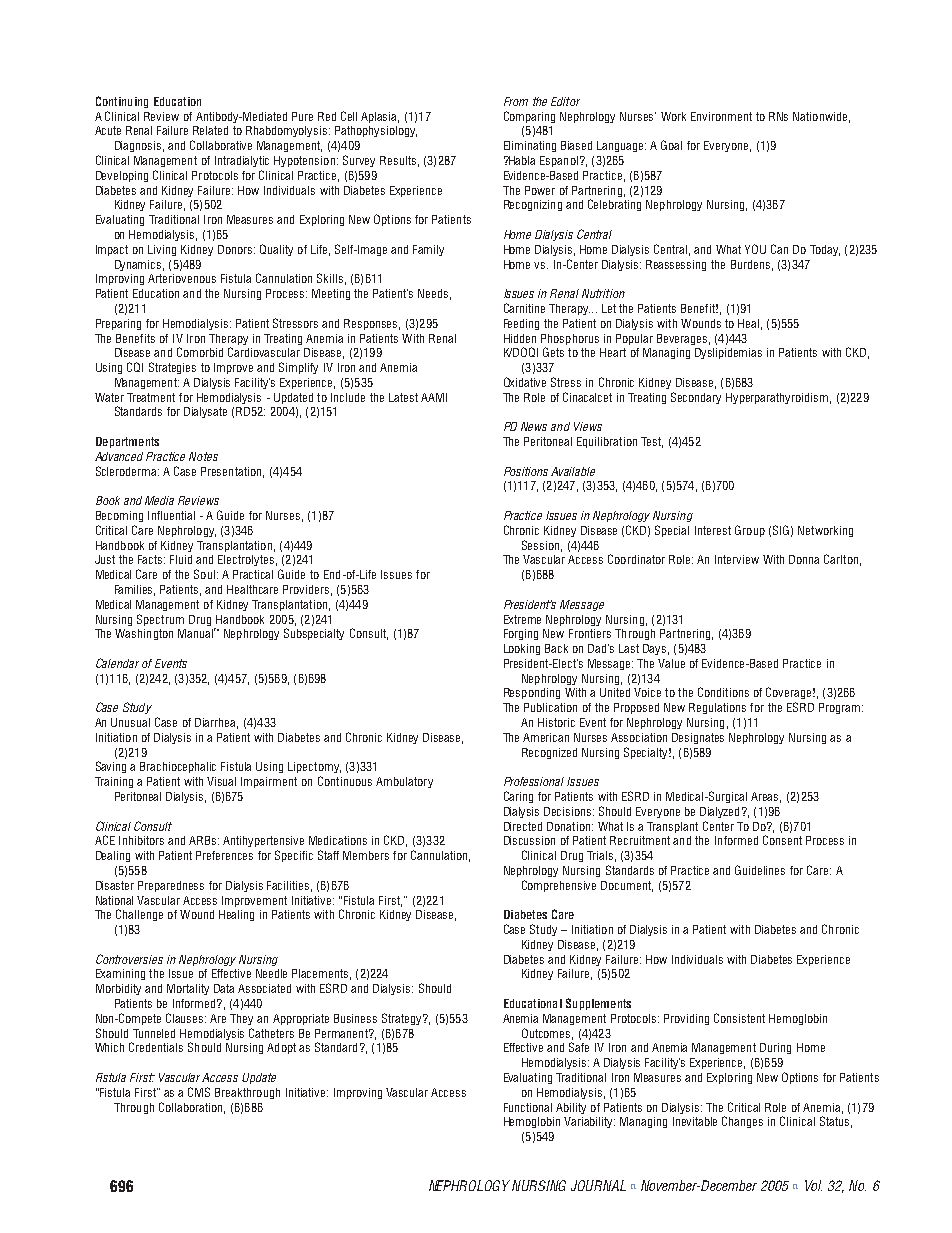 The width and height of the page is (952, 1233). What do you see at coordinates (199, 1092) in the page?
I see `CMS` at bounding box center [199, 1092].
